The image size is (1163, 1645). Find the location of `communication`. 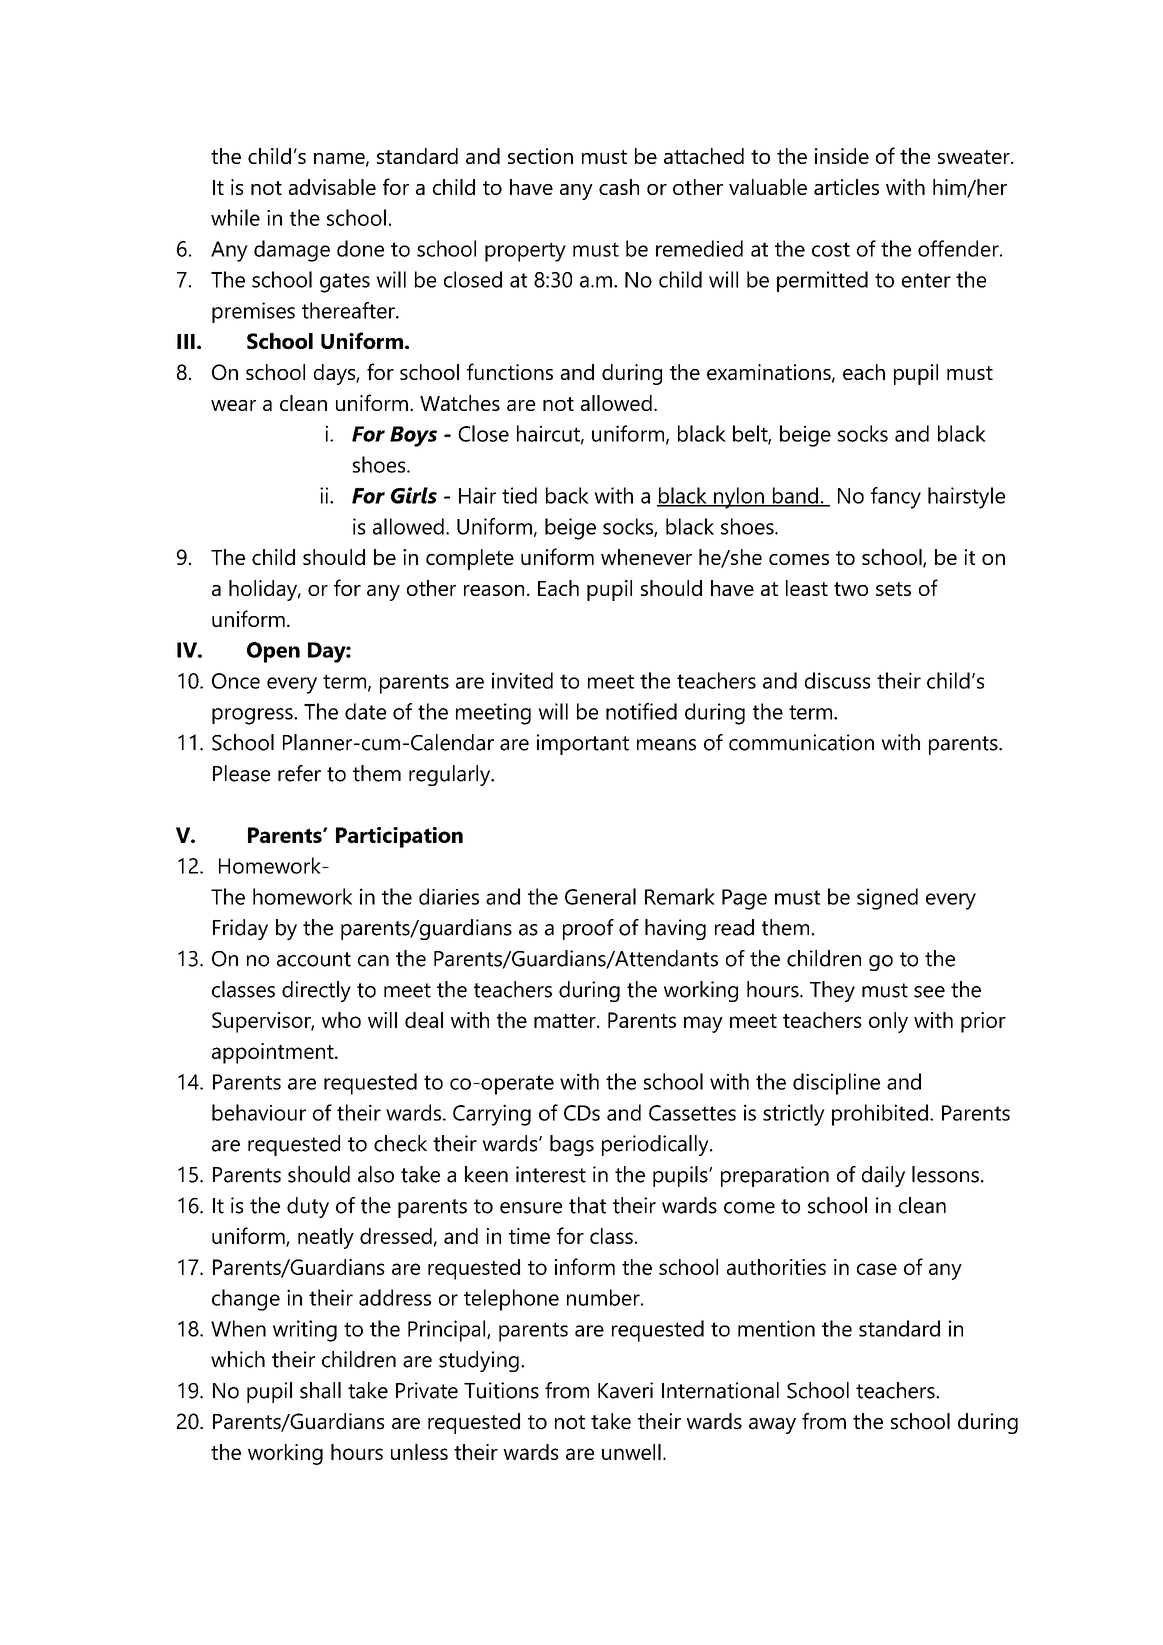

communication is located at coordinates (801, 742).
